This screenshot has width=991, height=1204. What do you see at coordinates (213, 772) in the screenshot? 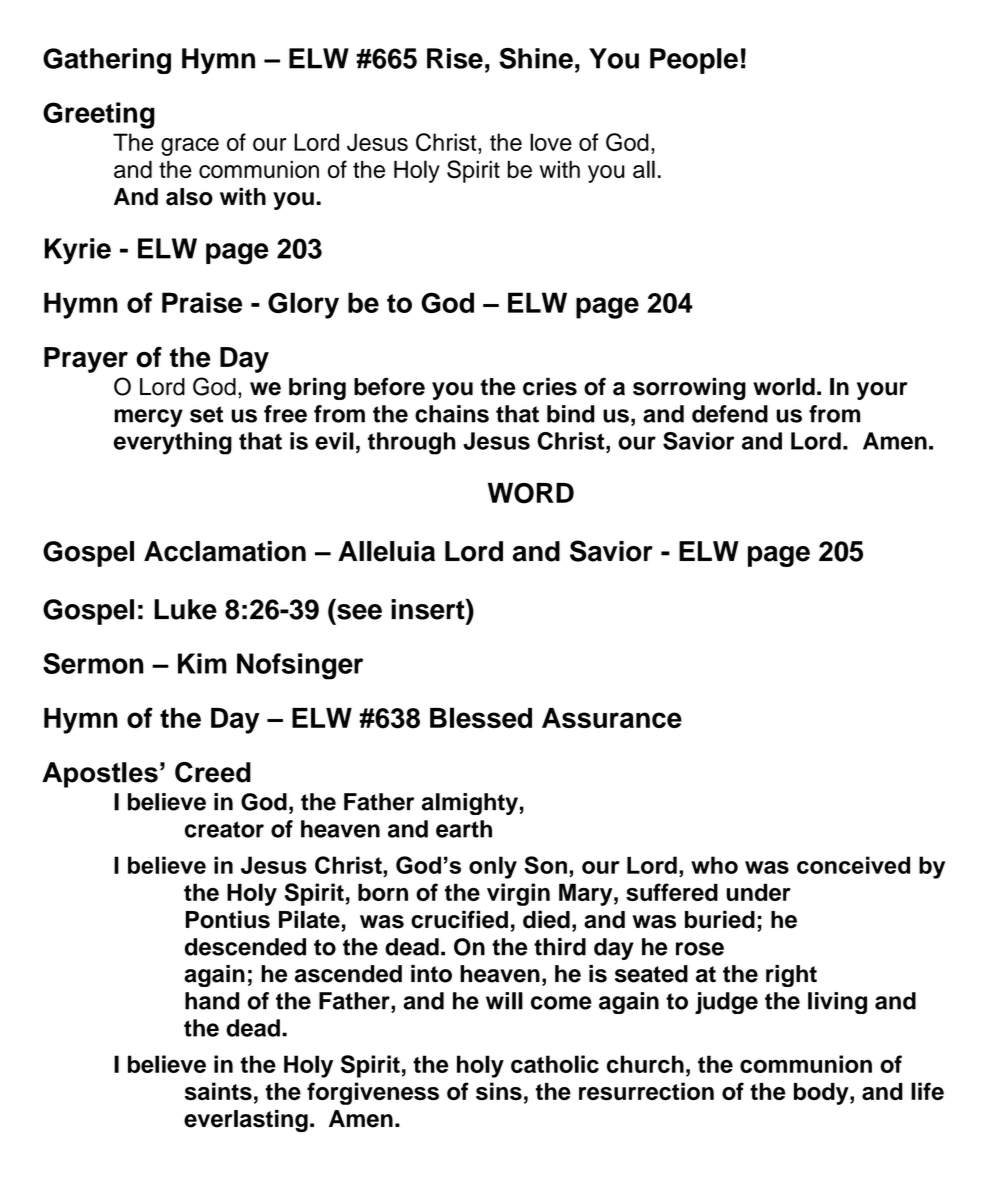
I see `Creed` at bounding box center [213, 772].
